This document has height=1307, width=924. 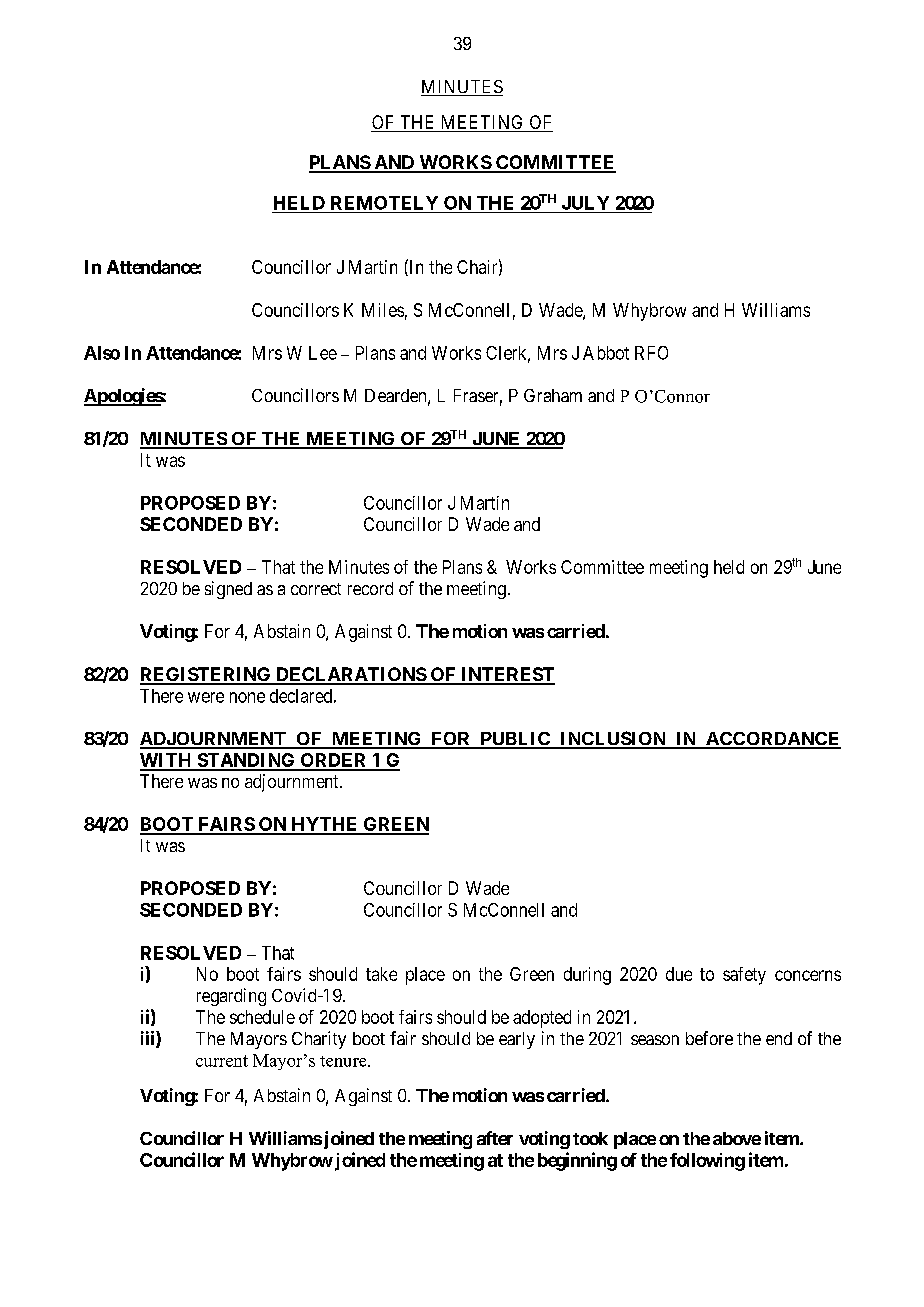 What do you see at coordinates (231, 997) in the document?
I see `regarding` at bounding box center [231, 997].
